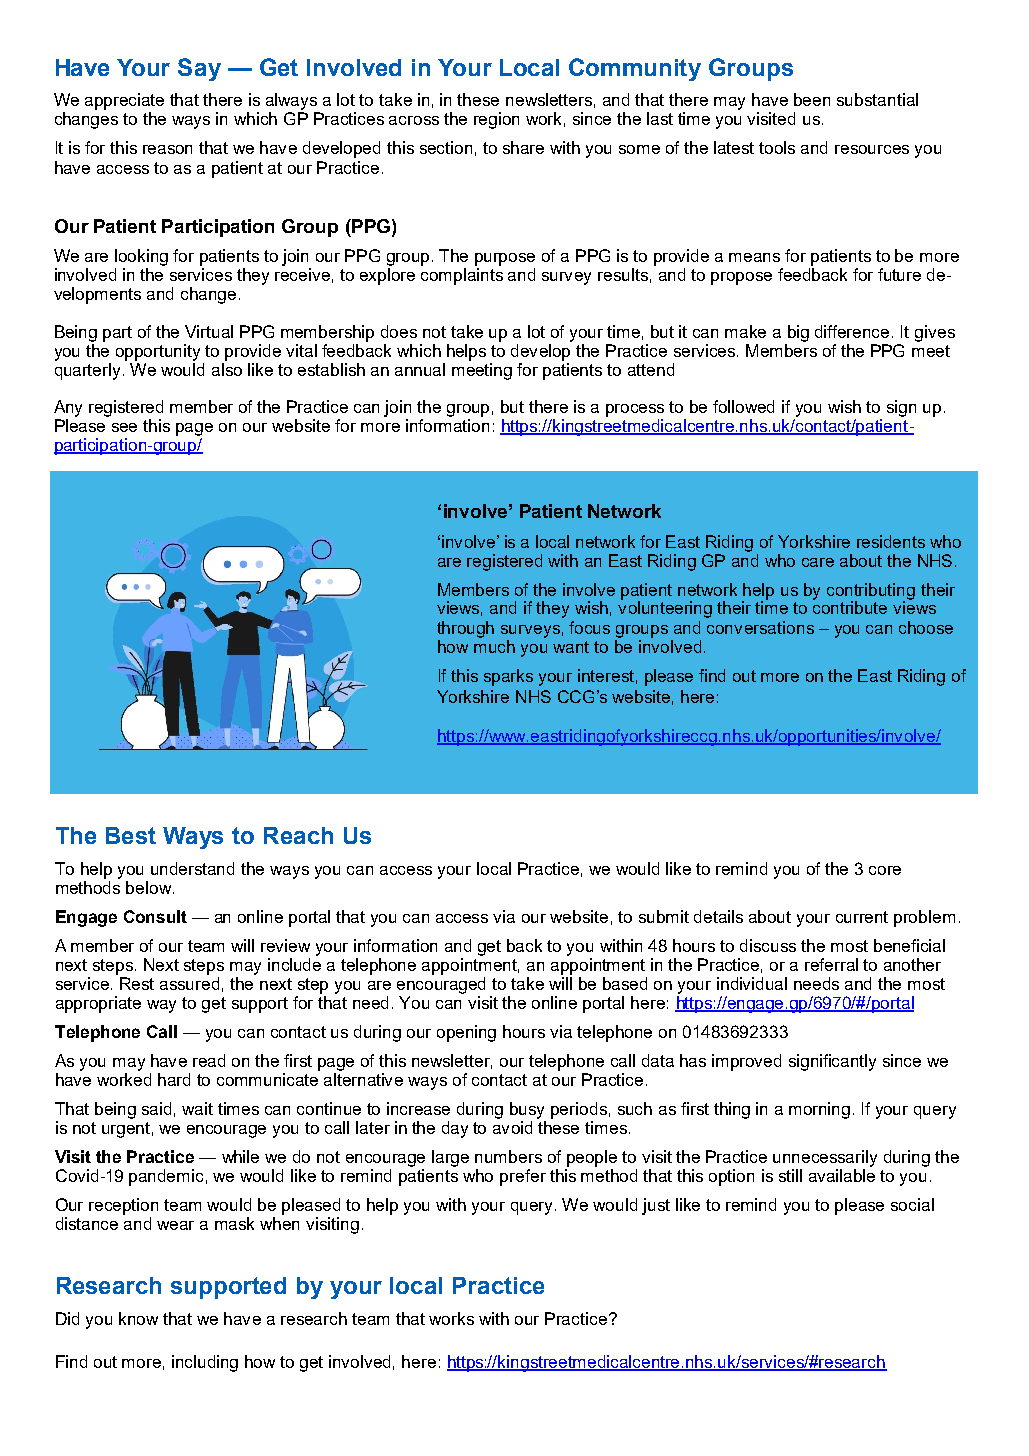  I want to click on appreciate, so click(124, 101).
